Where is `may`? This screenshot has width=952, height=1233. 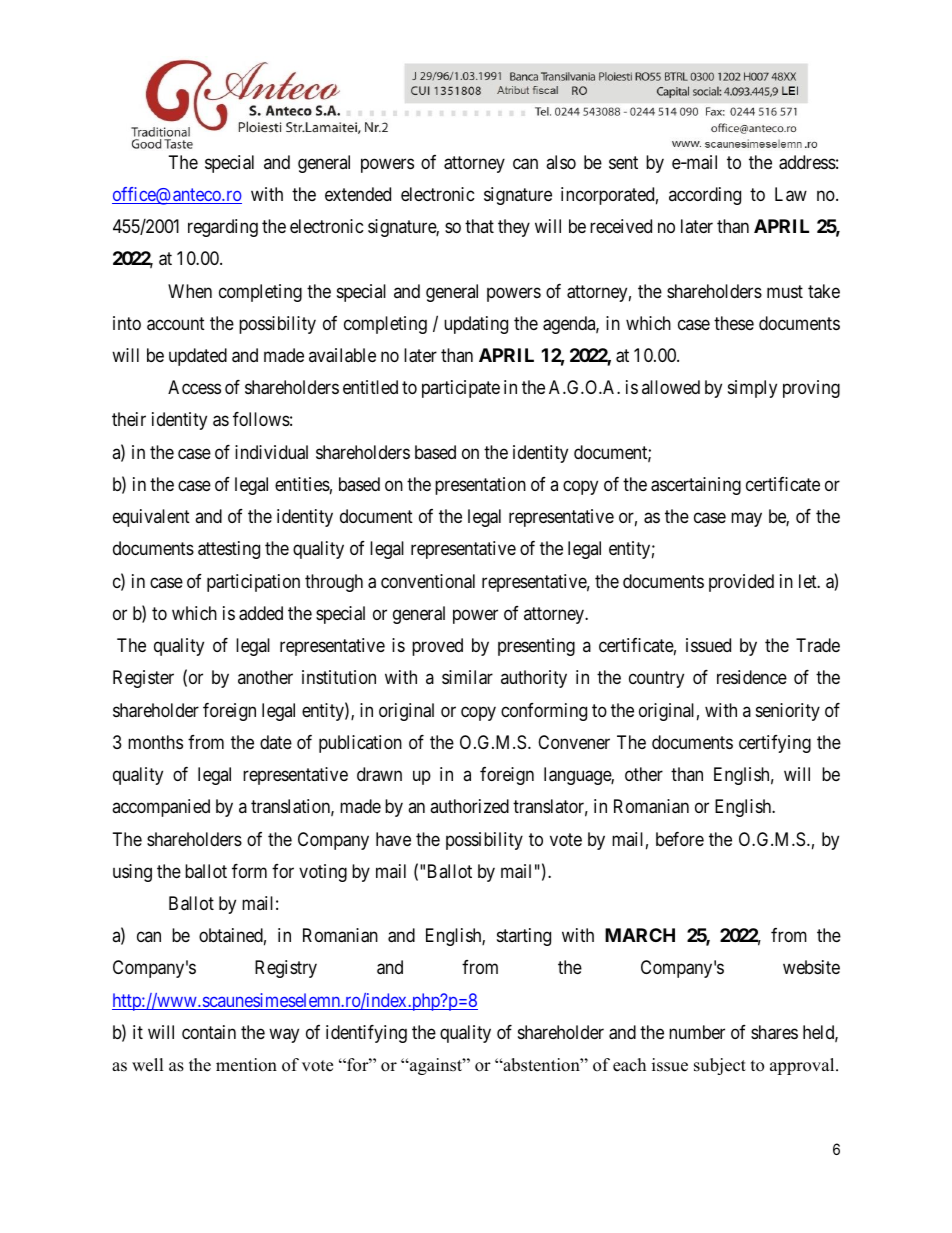 may is located at coordinates (746, 520).
